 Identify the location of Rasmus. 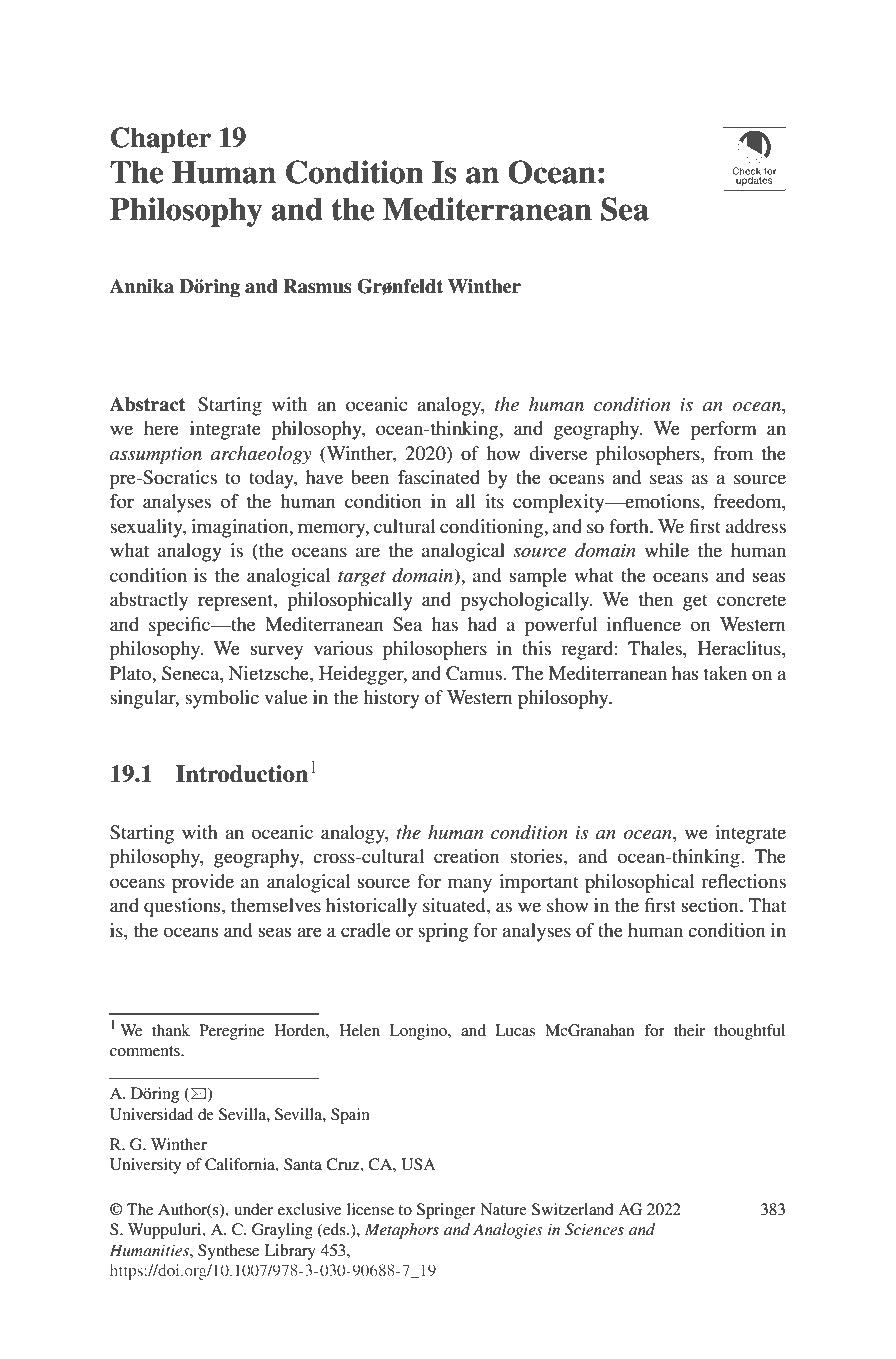
(317, 286).
